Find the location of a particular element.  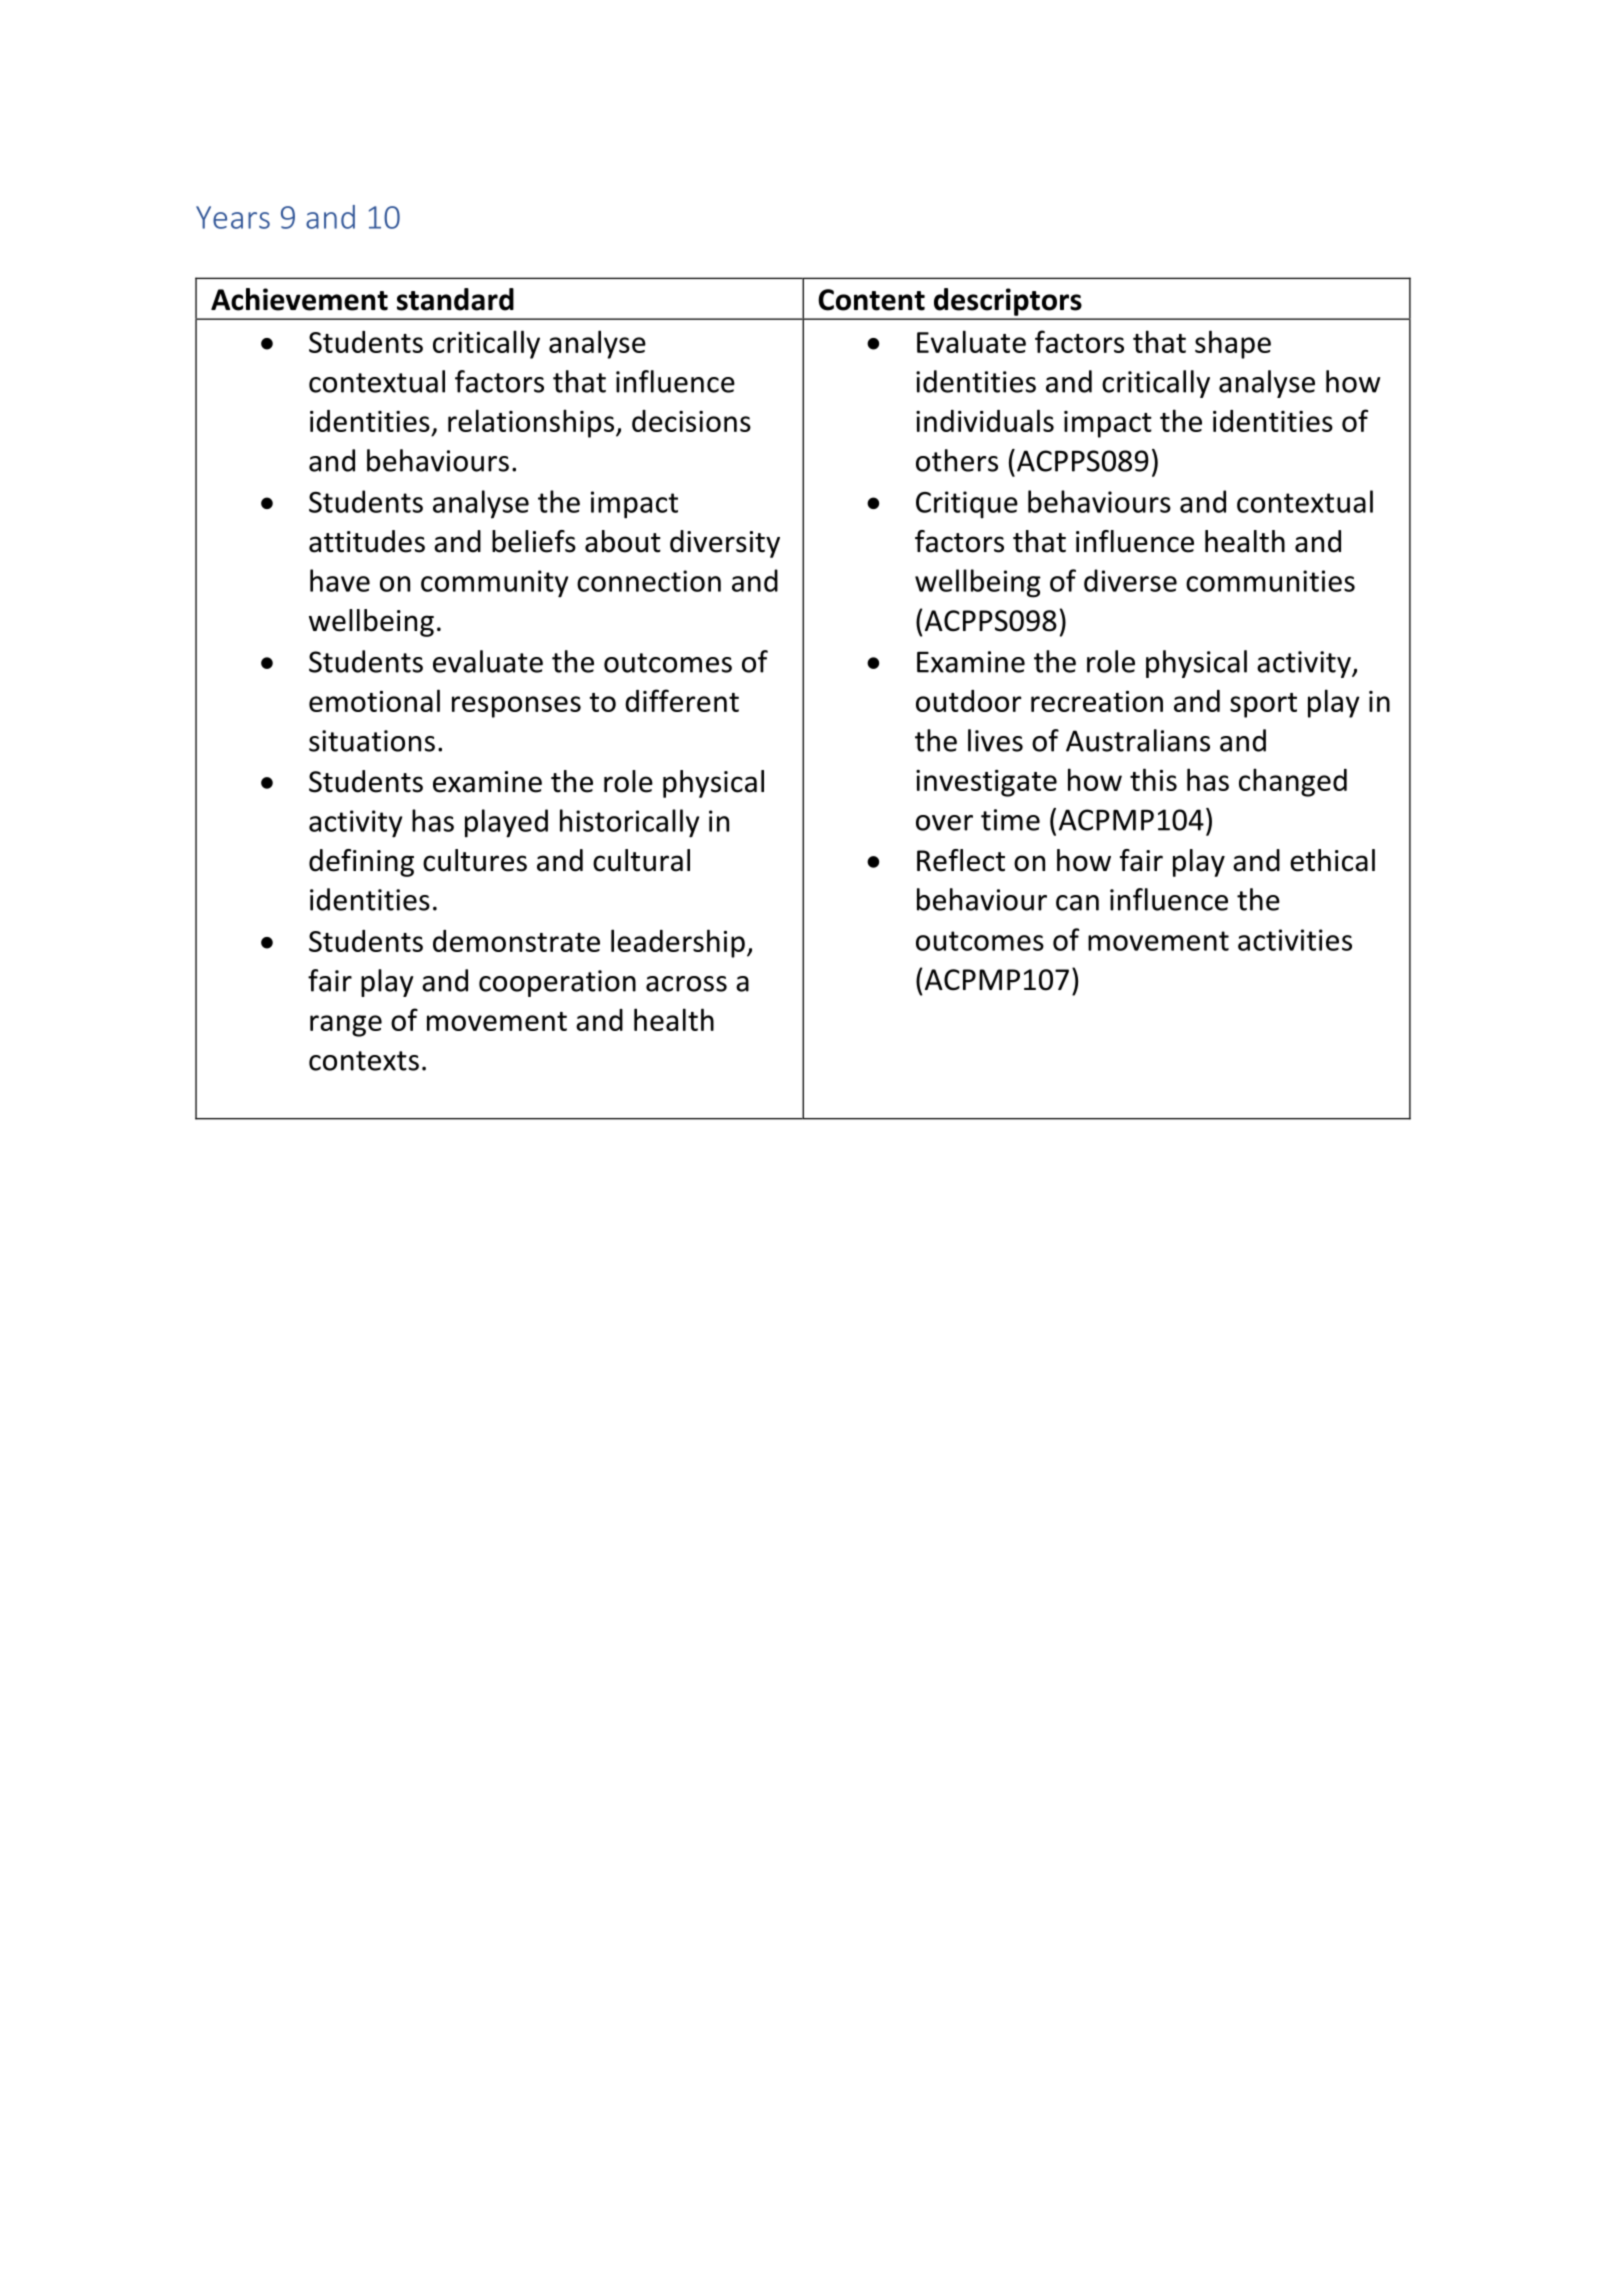

activities is located at coordinates (1295, 940).
